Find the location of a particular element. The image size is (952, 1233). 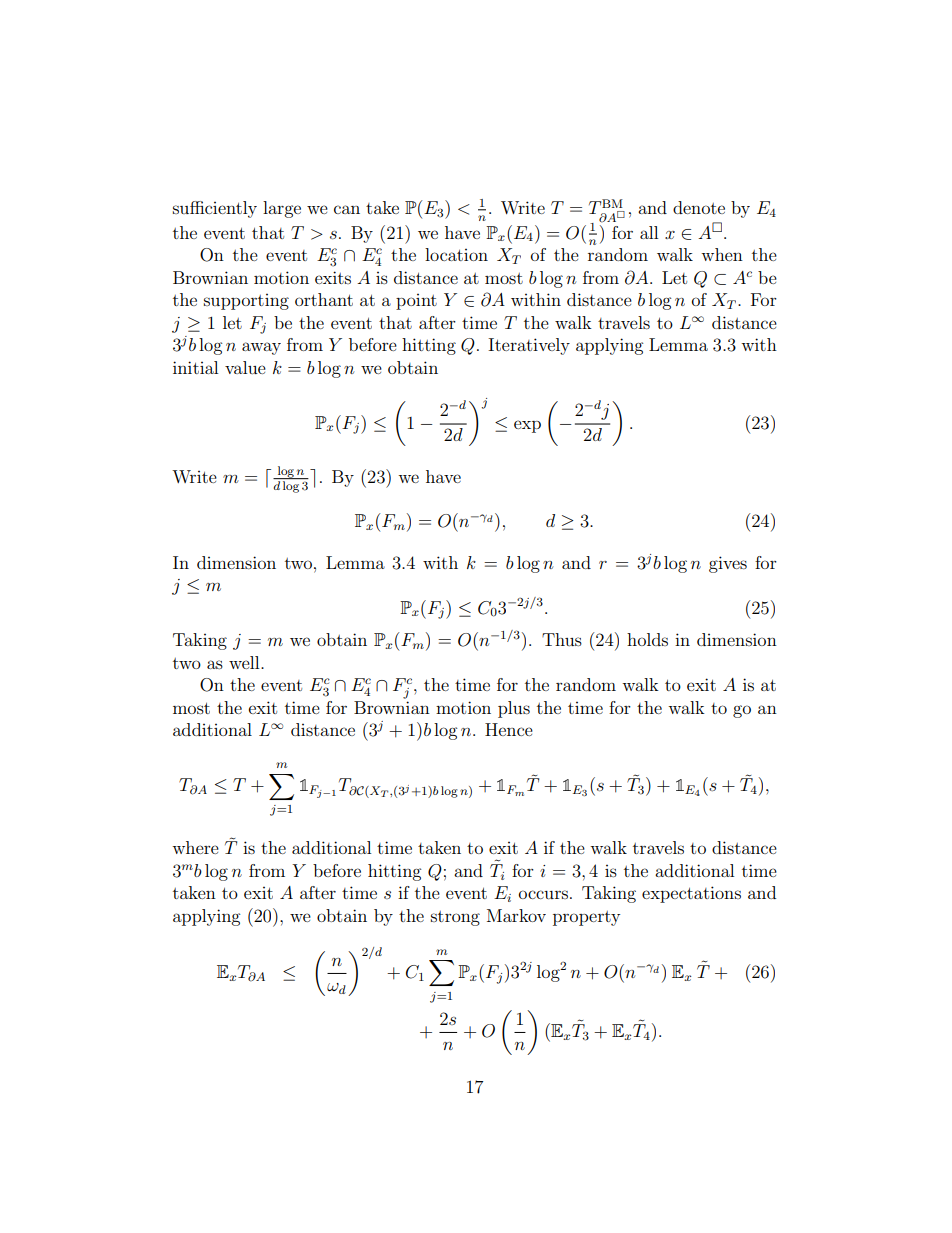

large is located at coordinates (282, 209).
